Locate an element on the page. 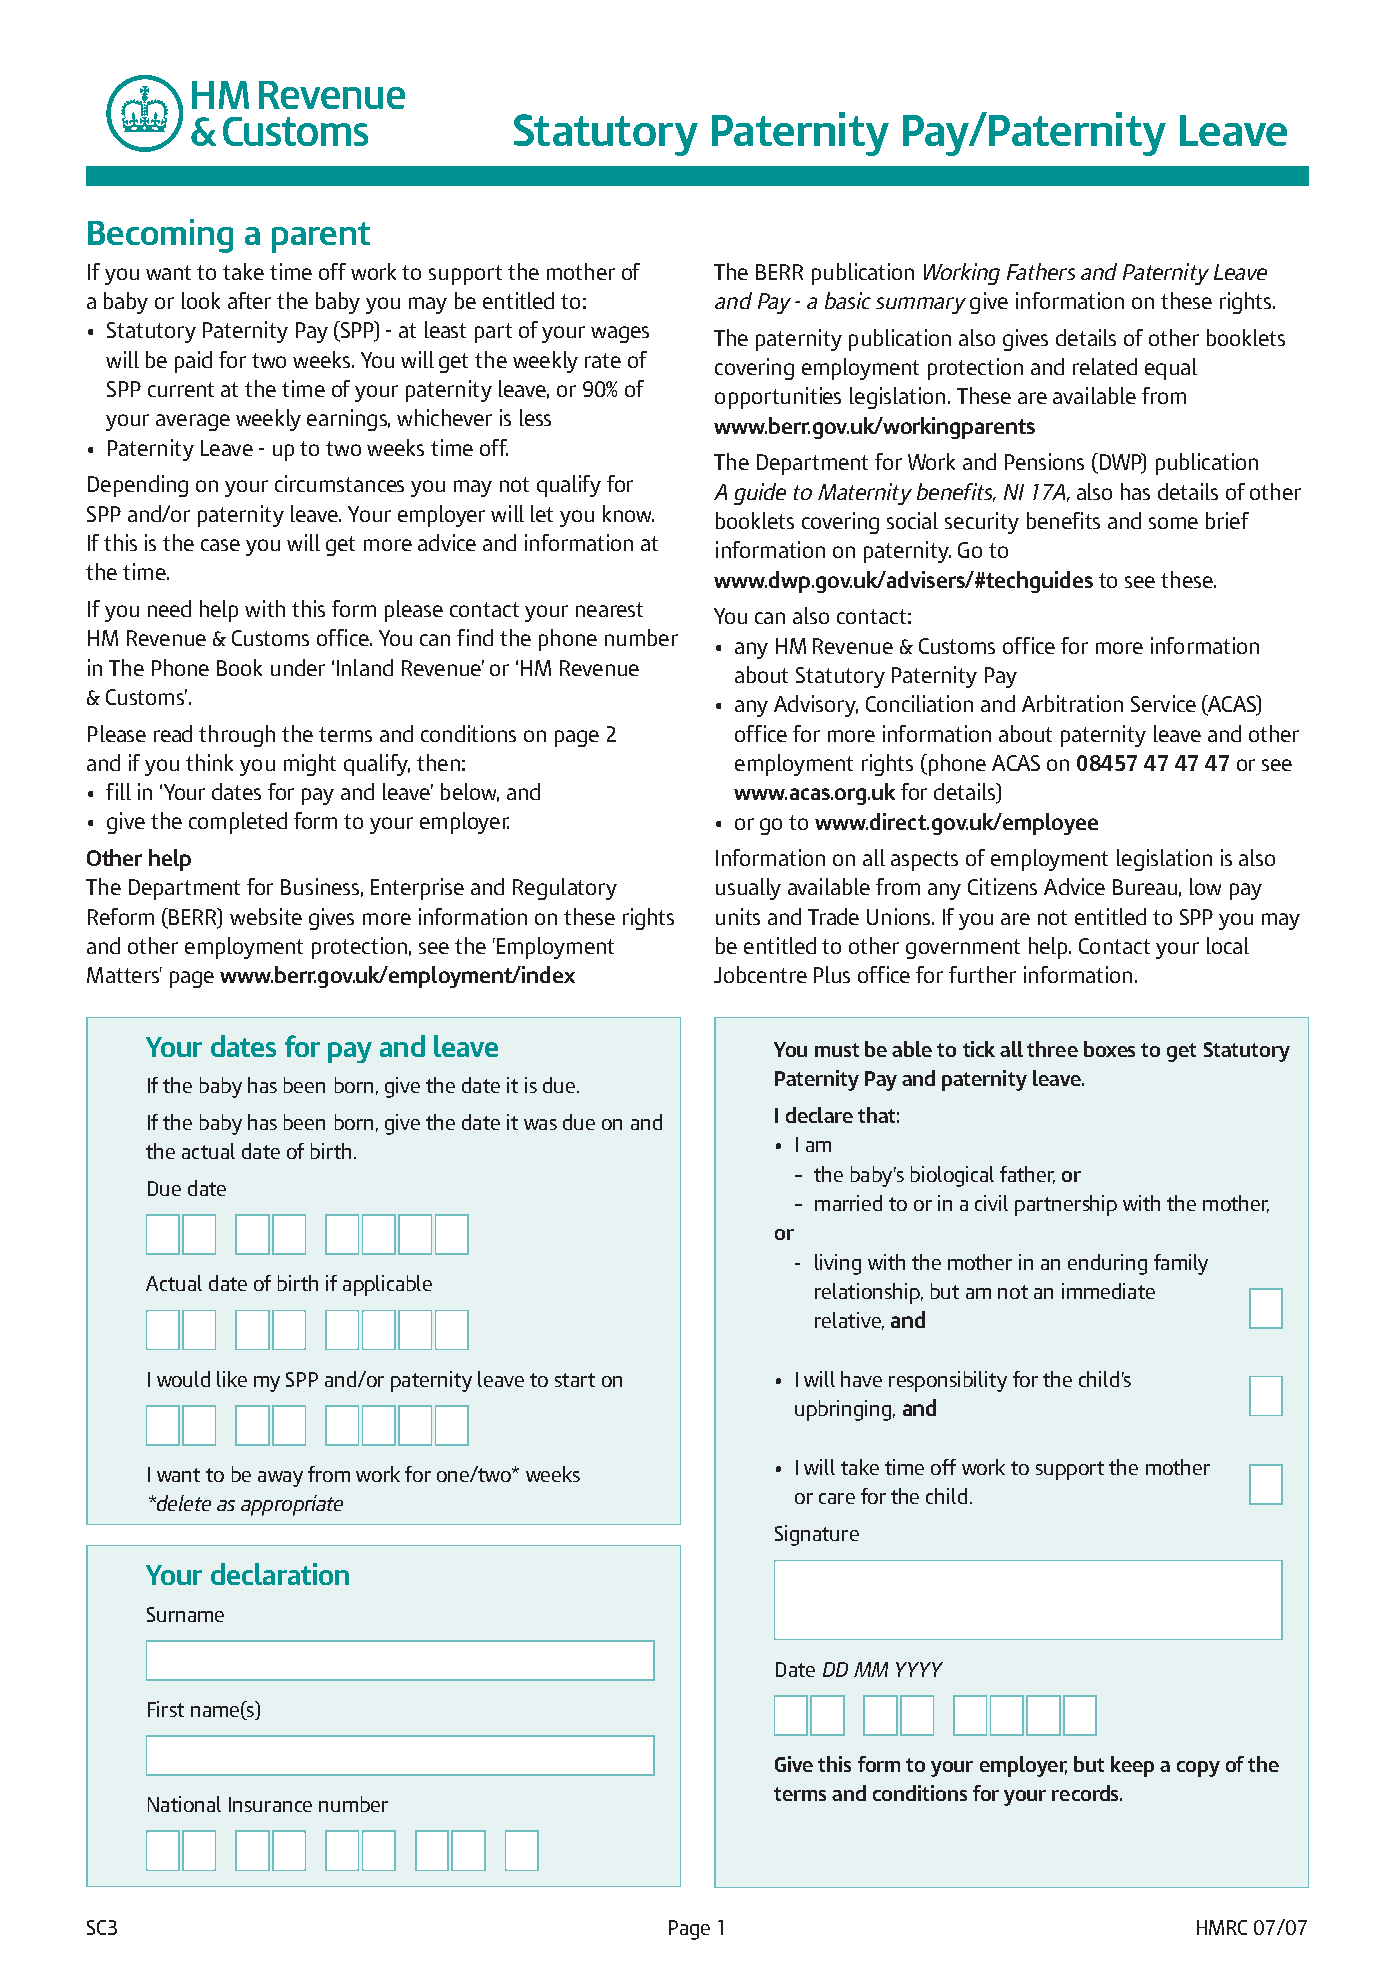 Image resolution: width=1395 pixels, height=1975 pixels. completed is located at coordinates (238, 823).
